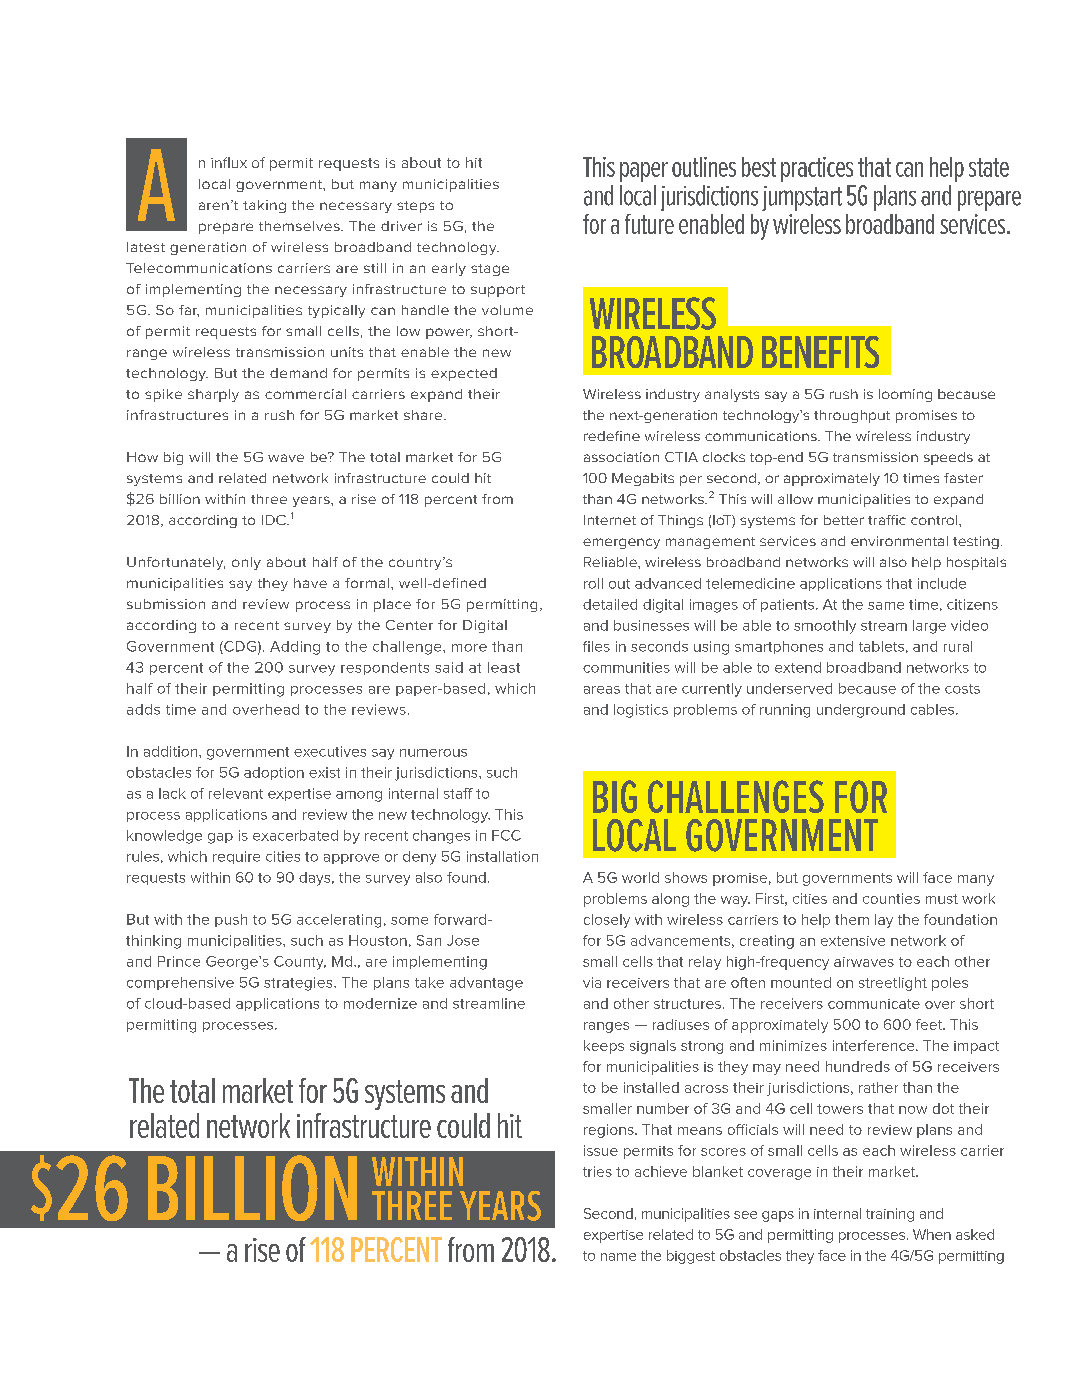 This screenshot has height=1387, width=1072. What do you see at coordinates (610, 520) in the screenshot?
I see `Internet` at bounding box center [610, 520].
